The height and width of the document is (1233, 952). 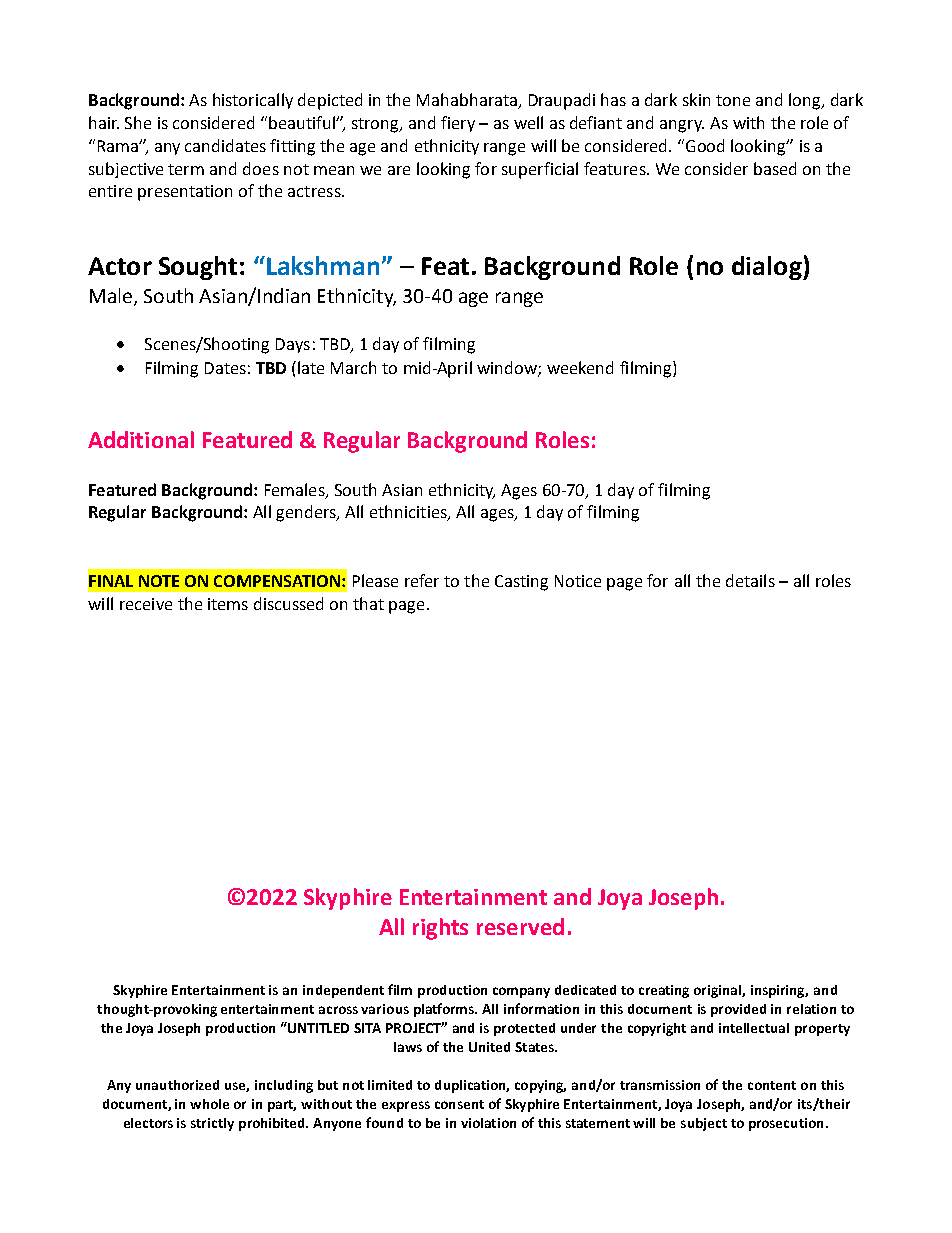 I want to click on rights, so click(x=440, y=929).
